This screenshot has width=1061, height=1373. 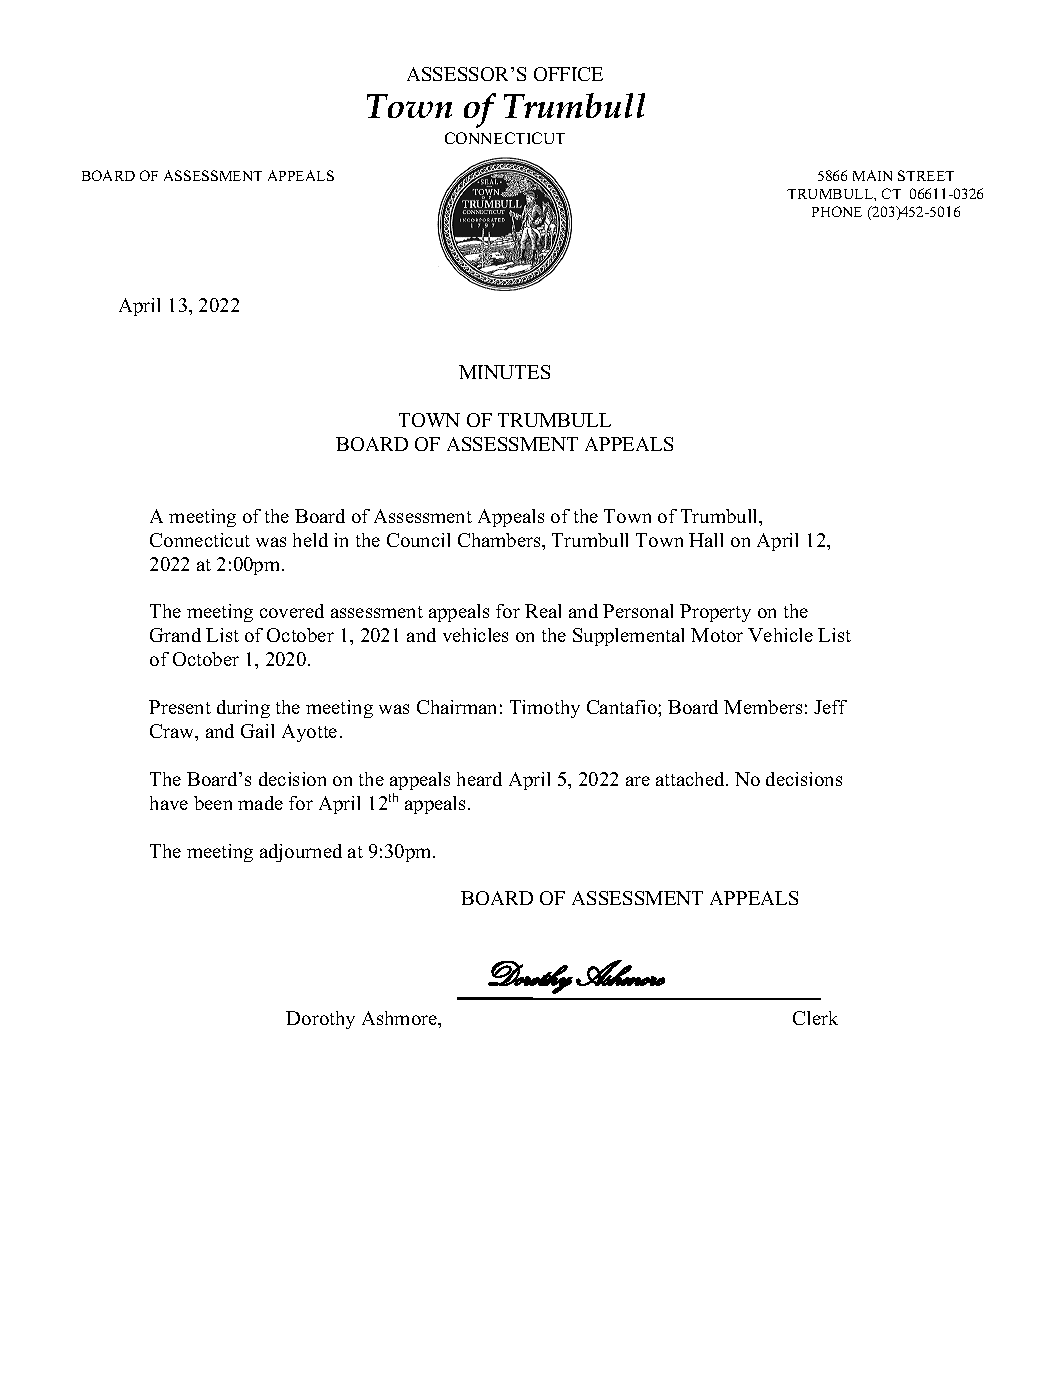 I want to click on OFFICE, so click(x=568, y=74).
